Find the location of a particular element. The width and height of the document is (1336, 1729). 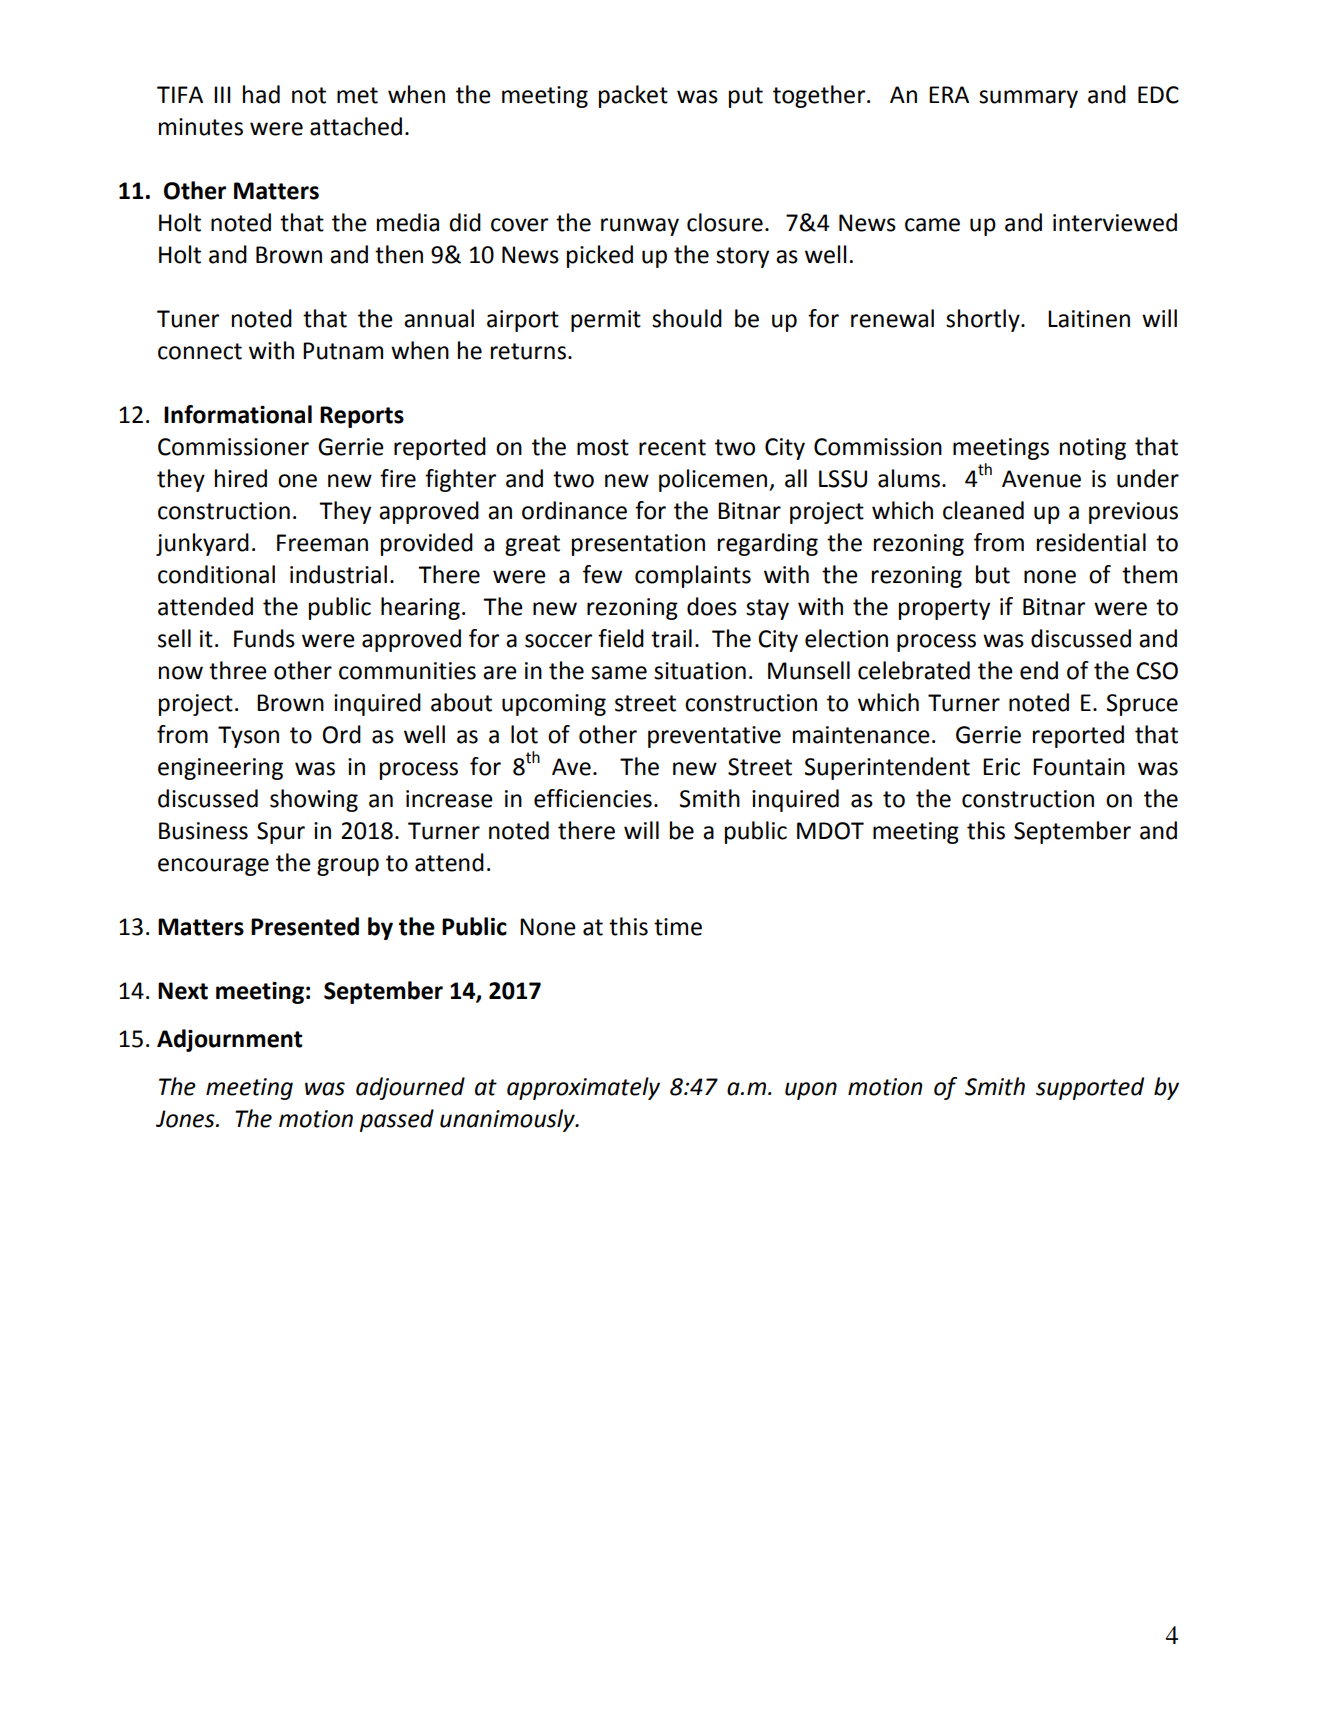

packet is located at coordinates (633, 96).
